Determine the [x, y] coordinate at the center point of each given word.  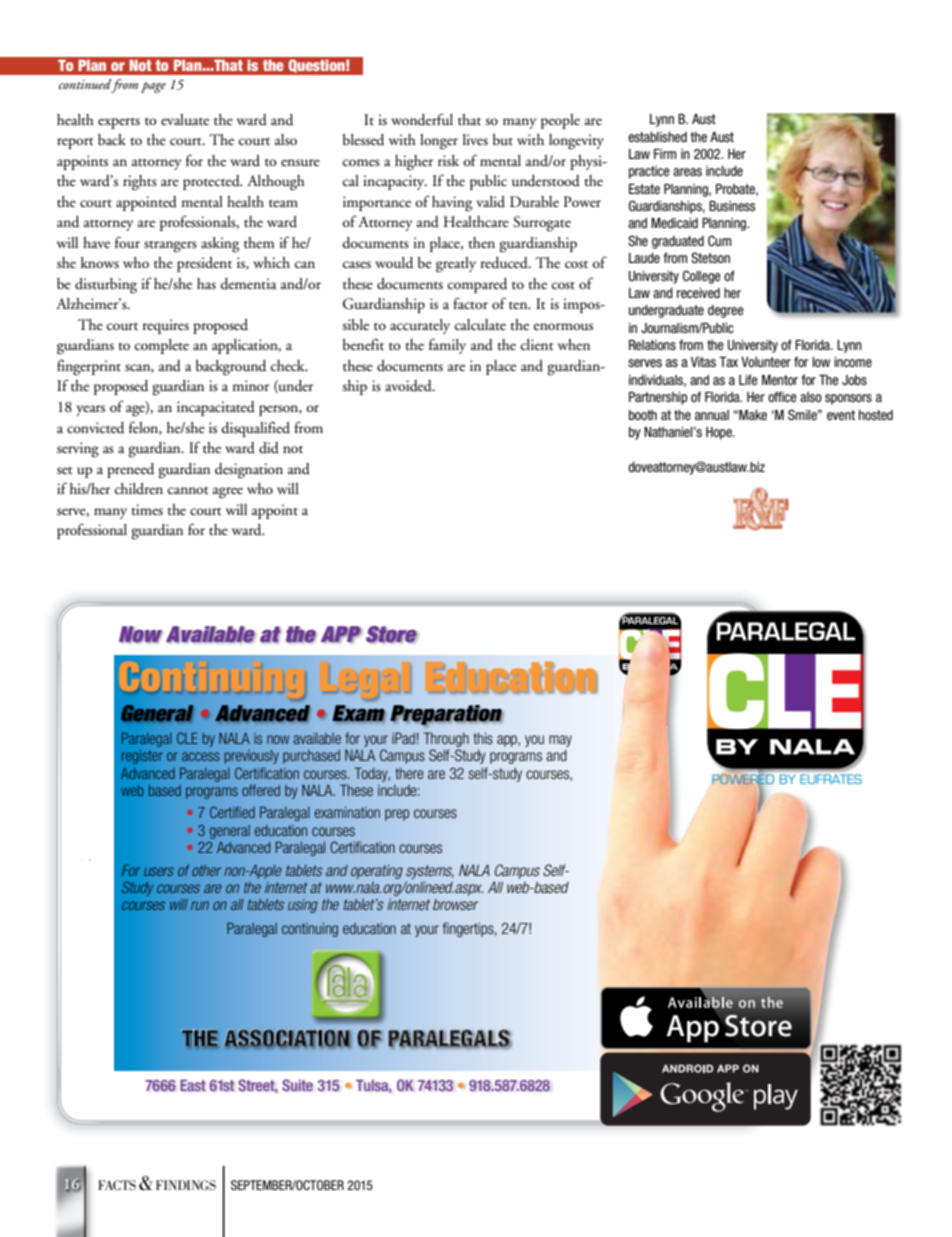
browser [456, 904]
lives [475, 140]
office [782, 396]
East [193, 1085]
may [560, 741]
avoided [409, 386]
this [483, 738]
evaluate [185, 120]
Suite [297, 1085]
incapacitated [216, 408]
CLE [187, 738]
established [657, 137]
